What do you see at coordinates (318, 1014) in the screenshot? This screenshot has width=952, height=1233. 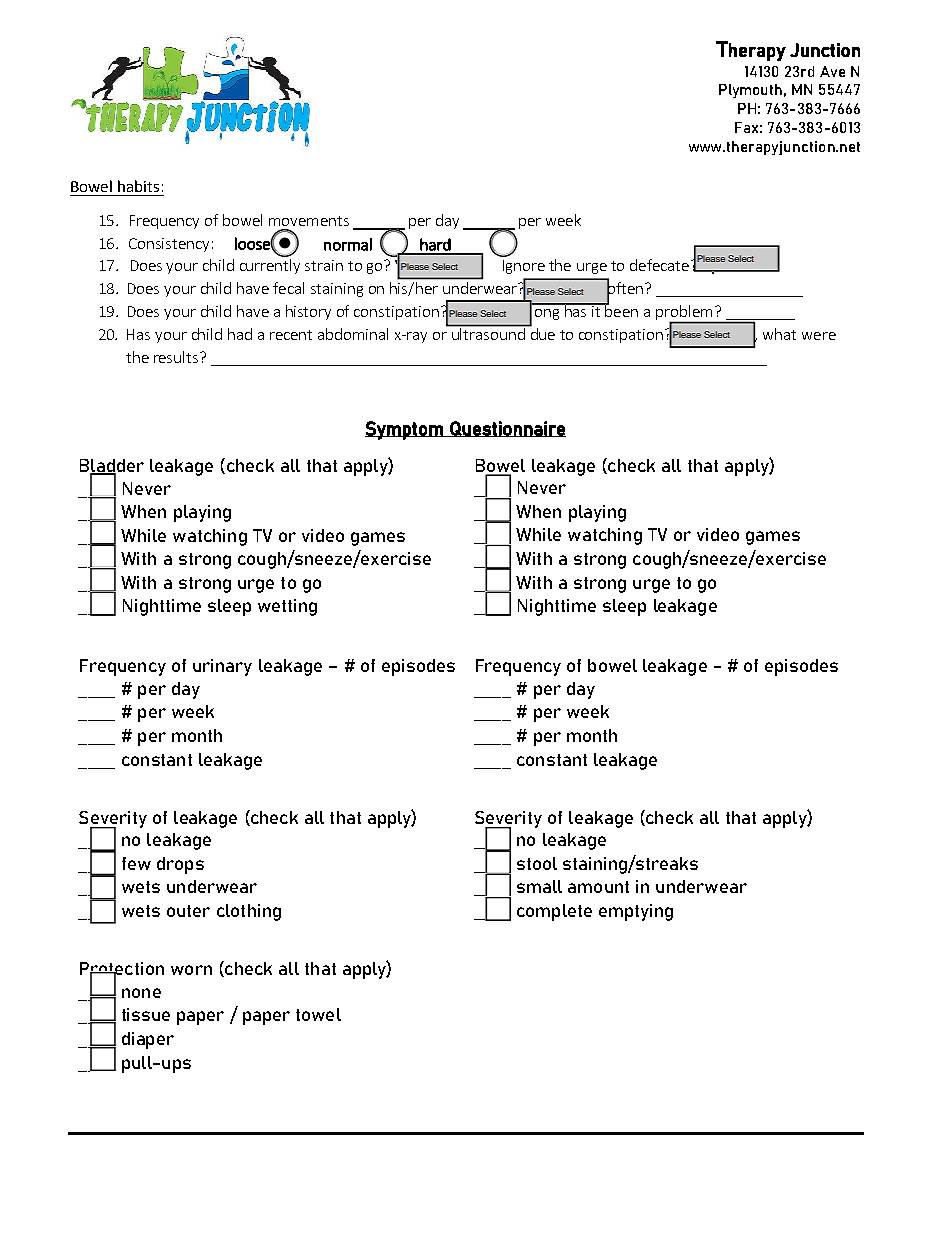 I see `towel` at bounding box center [318, 1014].
